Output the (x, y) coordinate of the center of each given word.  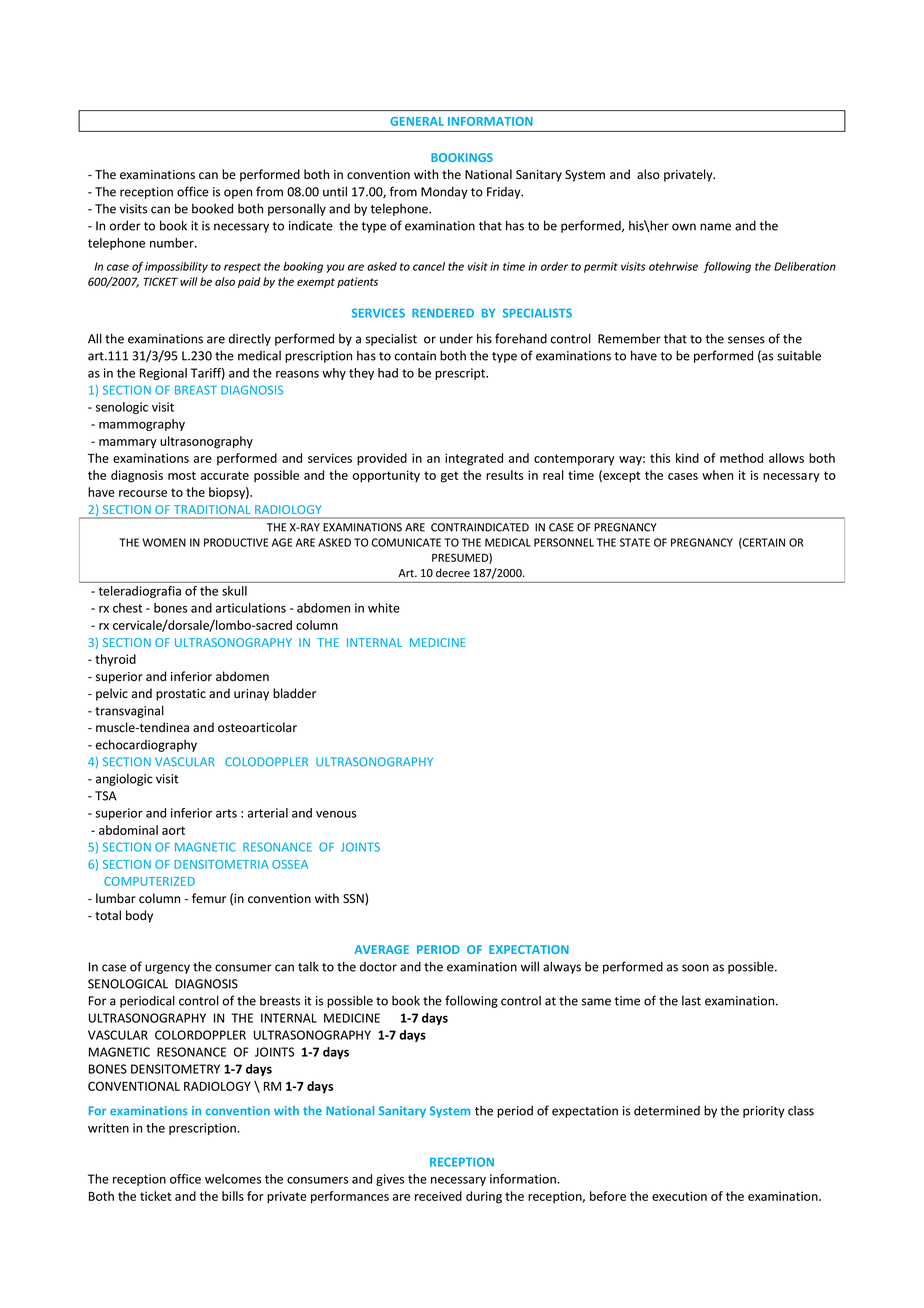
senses (746, 340)
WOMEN (164, 542)
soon (695, 968)
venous (336, 814)
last (691, 1001)
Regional (163, 374)
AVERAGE (381, 949)
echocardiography (146, 745)
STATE (635, 542)
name (715, 227)
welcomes (233, 1179)
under (456, 339)
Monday (444, 193)
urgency (167, 969)
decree (453, 573)
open (238, 194)
